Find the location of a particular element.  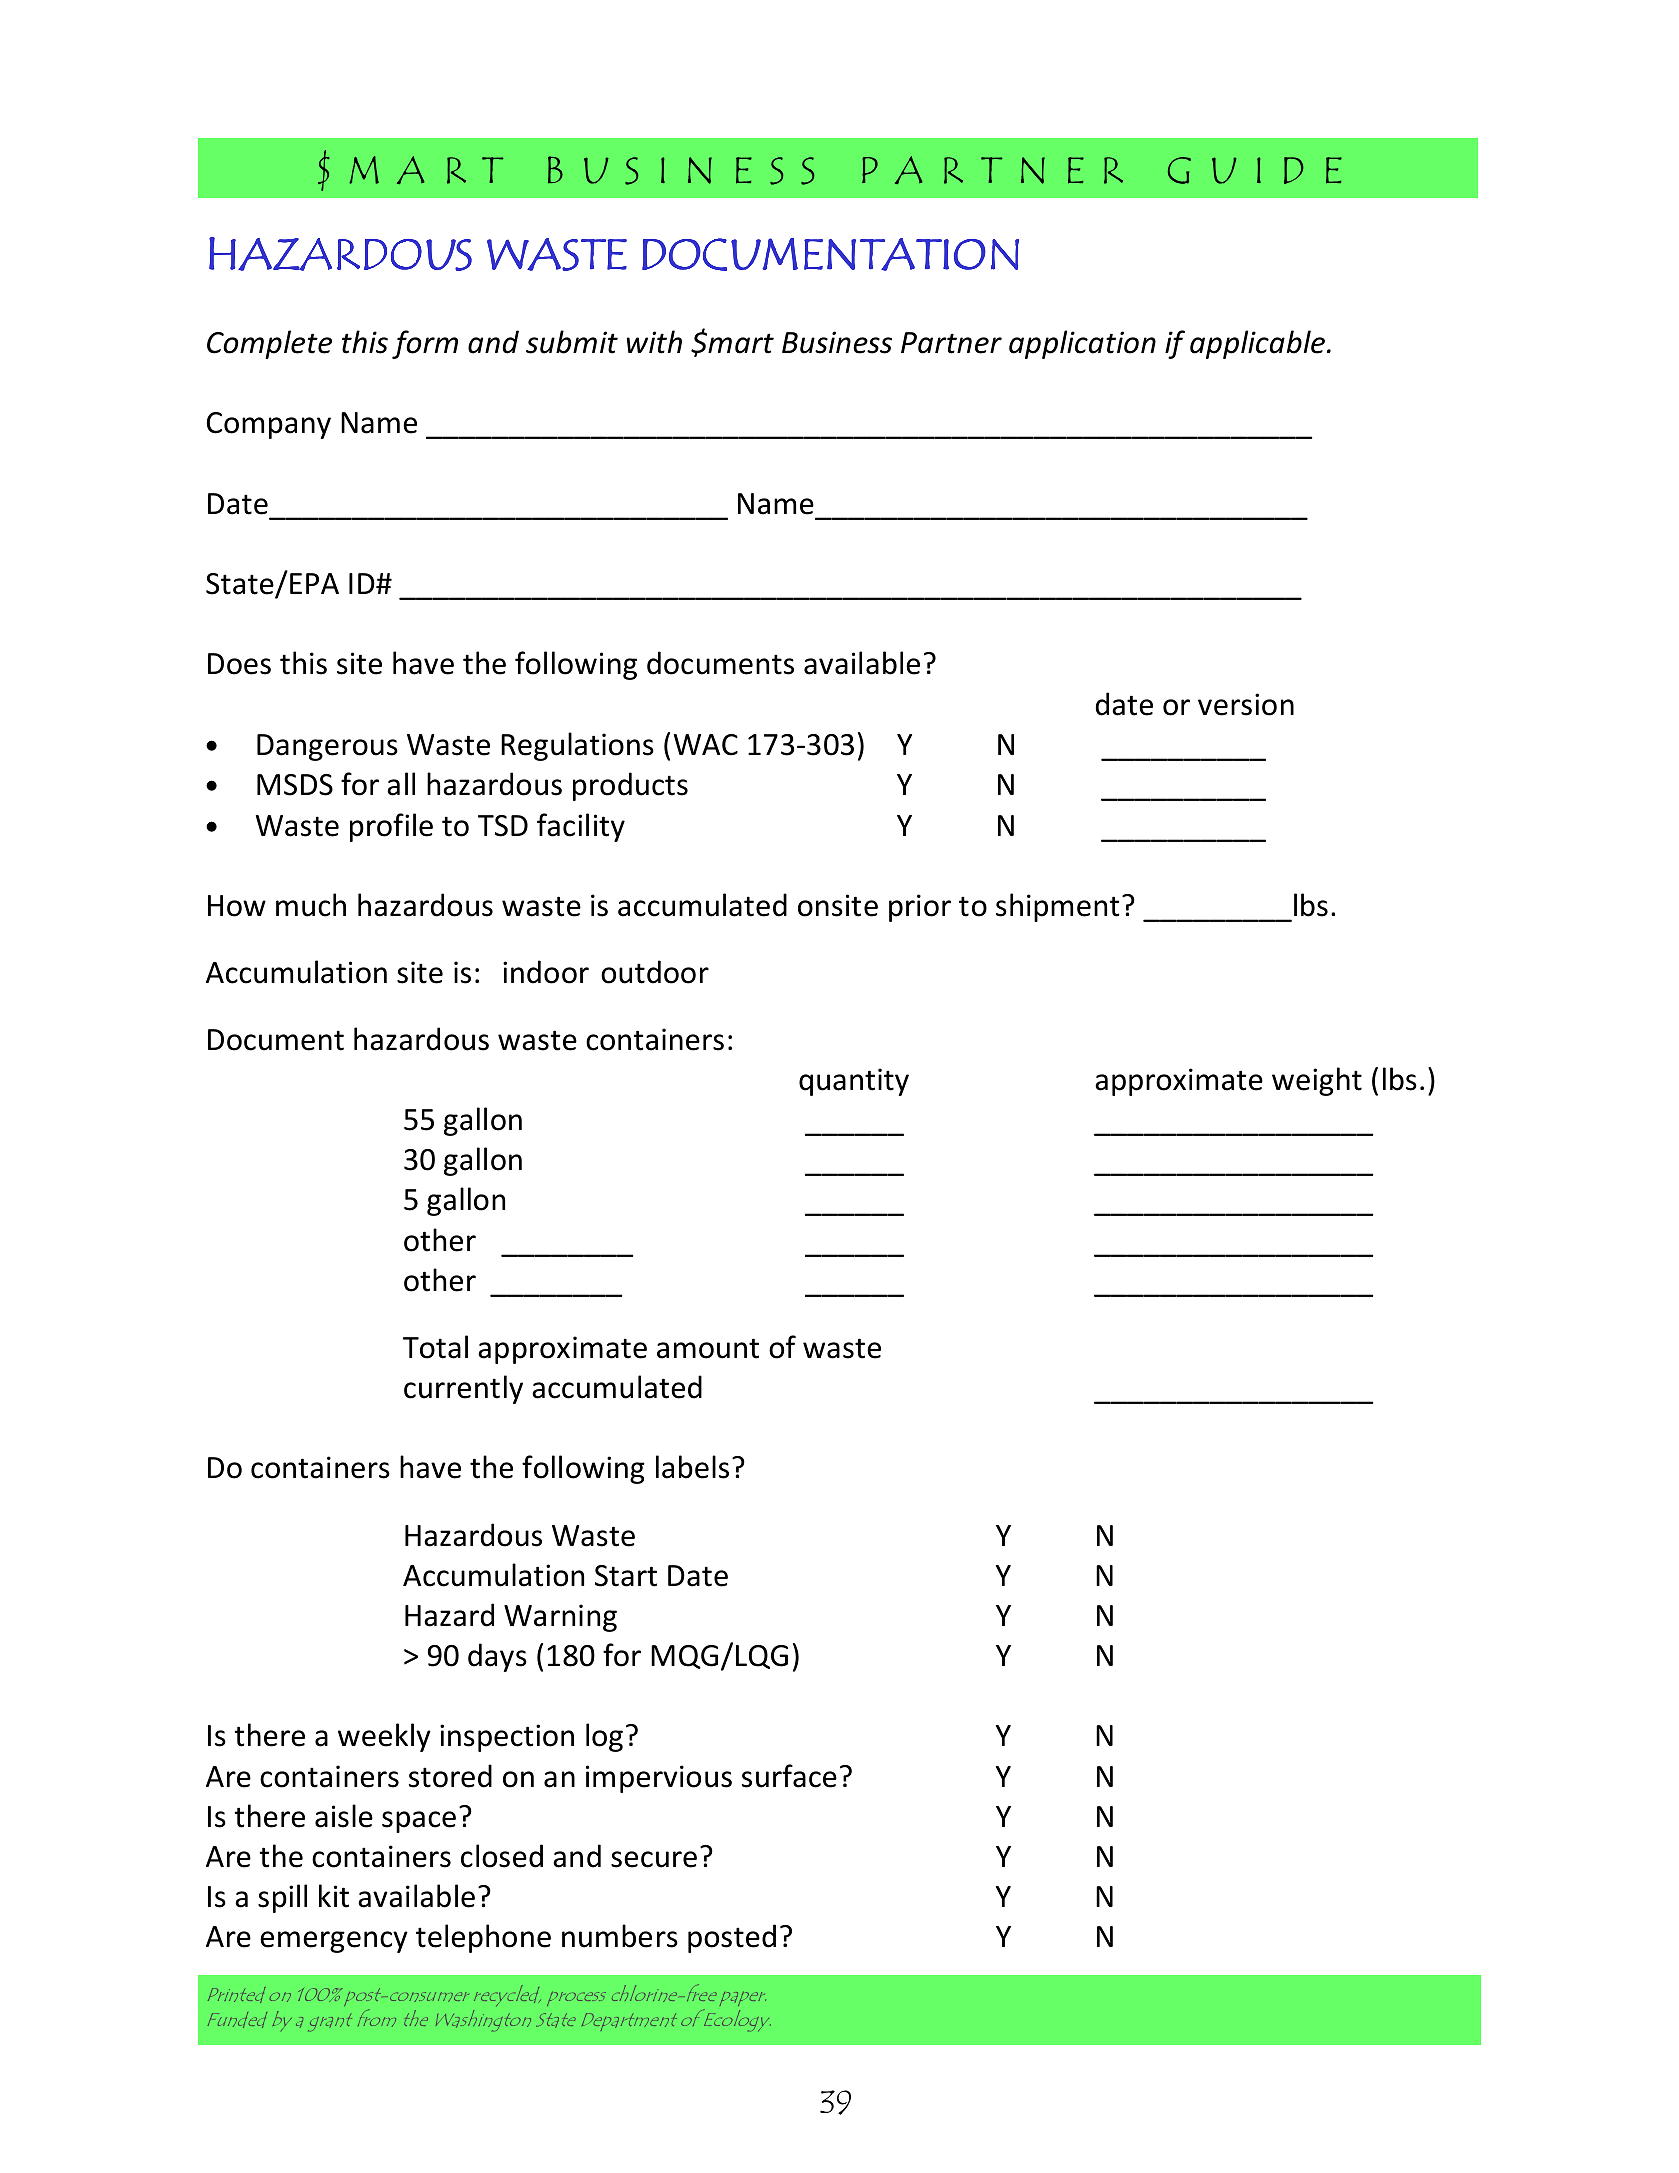

mart is located at coordinates (740, 343).
